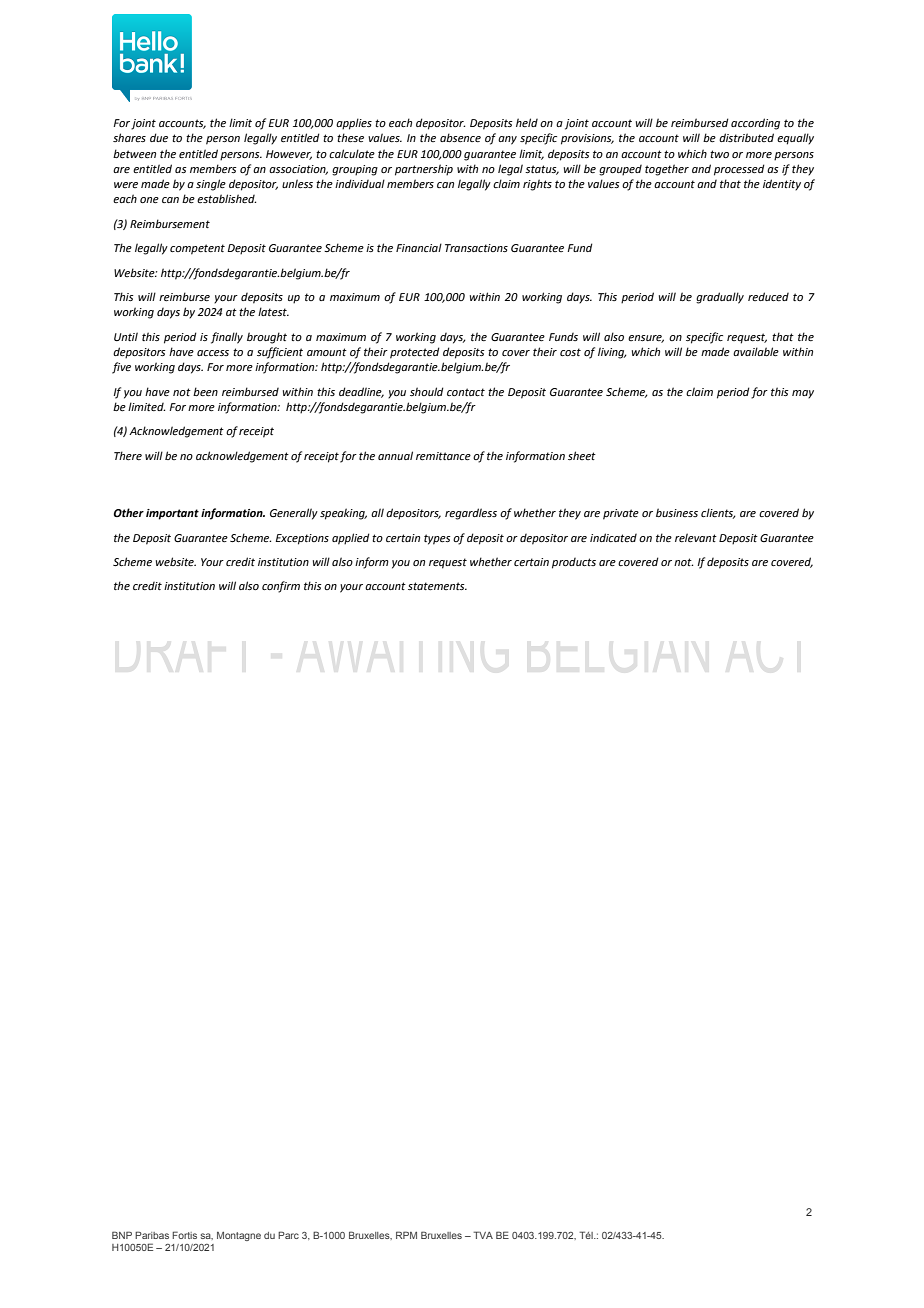  What do you see at coordinates (211, 185) in the screenshot?
I see `single` at bounding box center [211, 185].
